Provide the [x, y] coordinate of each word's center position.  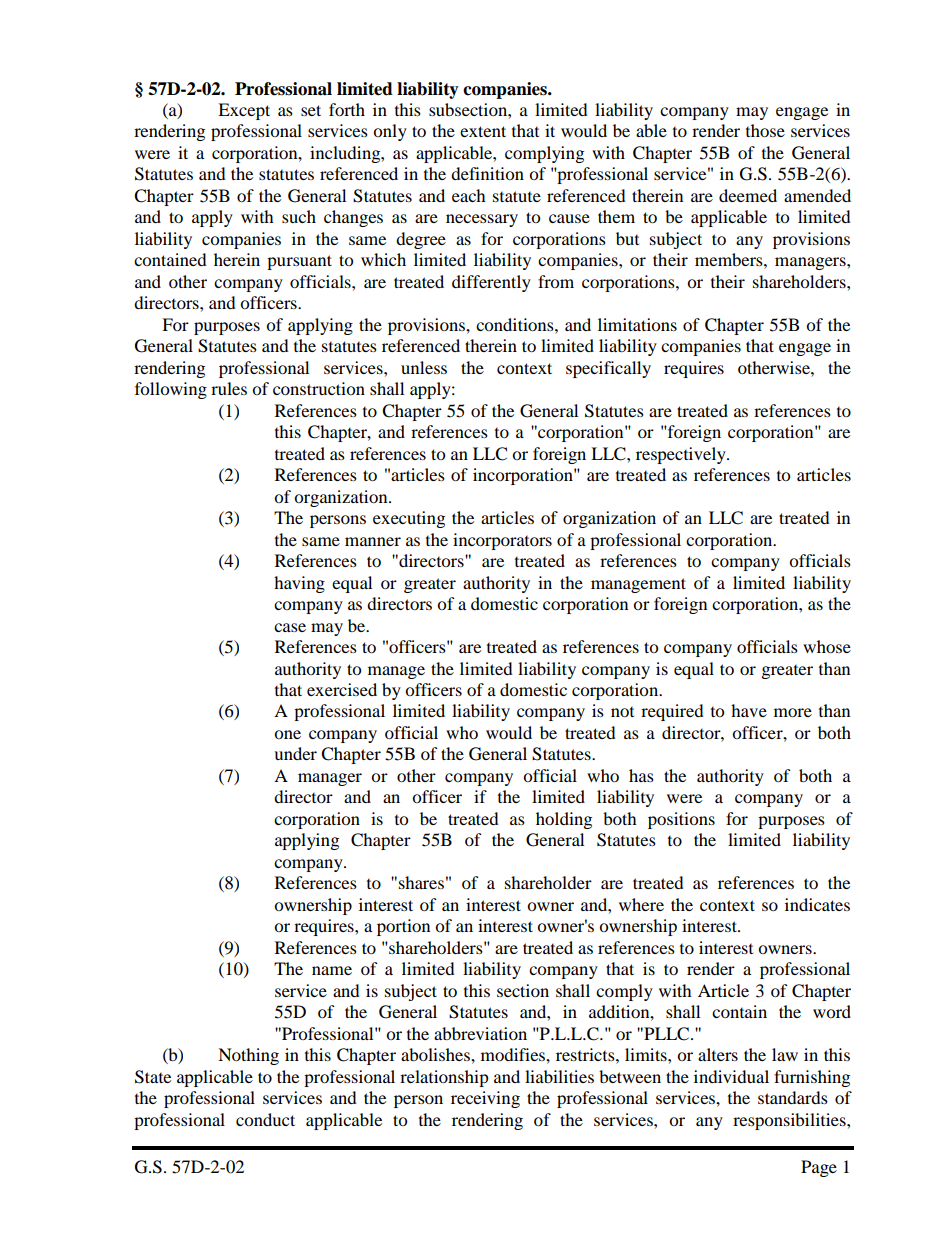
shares [421, 882]
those [765, 130]
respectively [682, 455]
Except [244, 111]
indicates [817, 904]
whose [827, 646]
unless [424, 367]
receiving [485, 1099]
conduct [265, 1119]
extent [483, 131]
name [332, 970]
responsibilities [790, 1121]
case [290, 627]
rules [229, 388]
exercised [342, 689]
